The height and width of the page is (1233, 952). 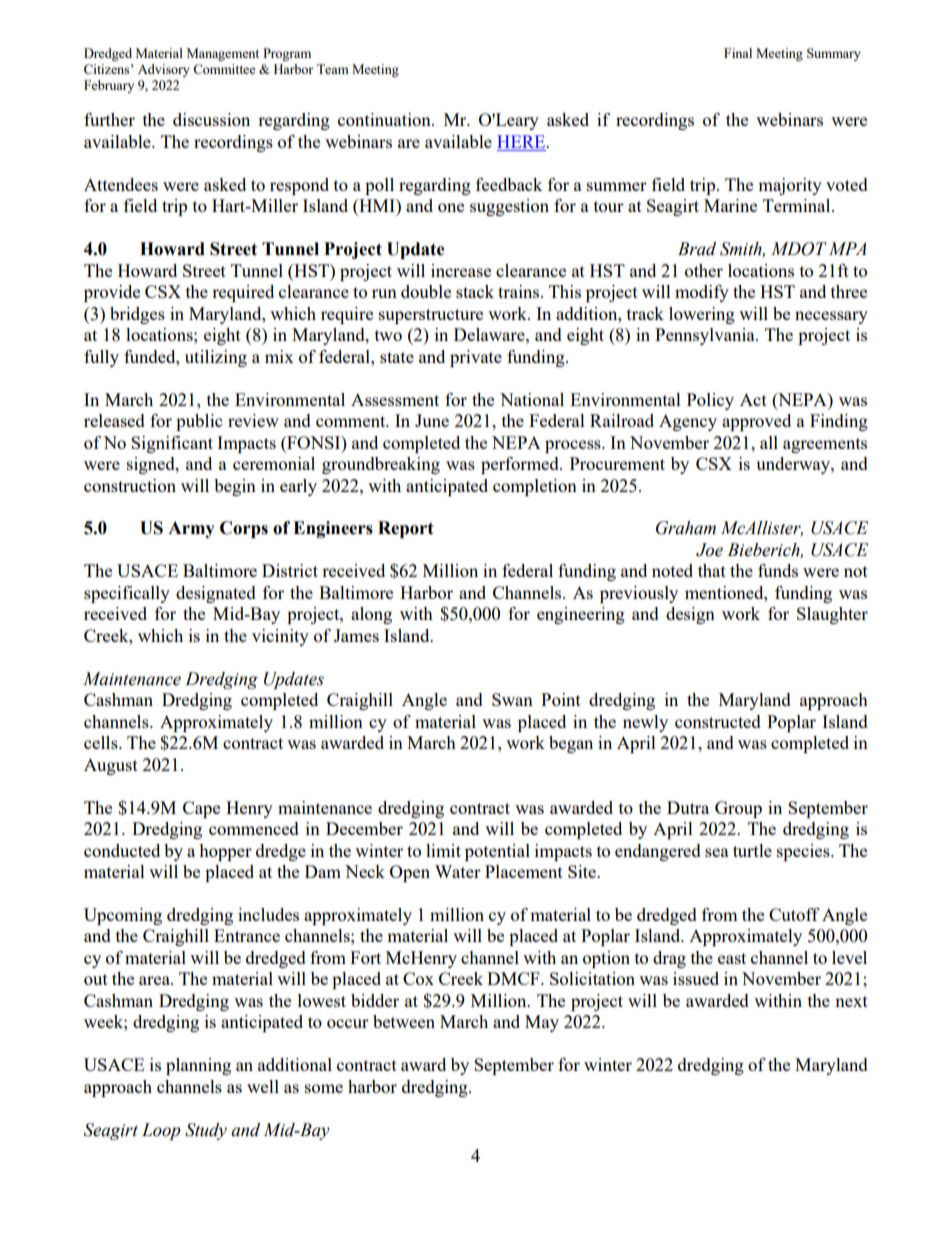 I want to click on Final, so click(x=738, y=53).
